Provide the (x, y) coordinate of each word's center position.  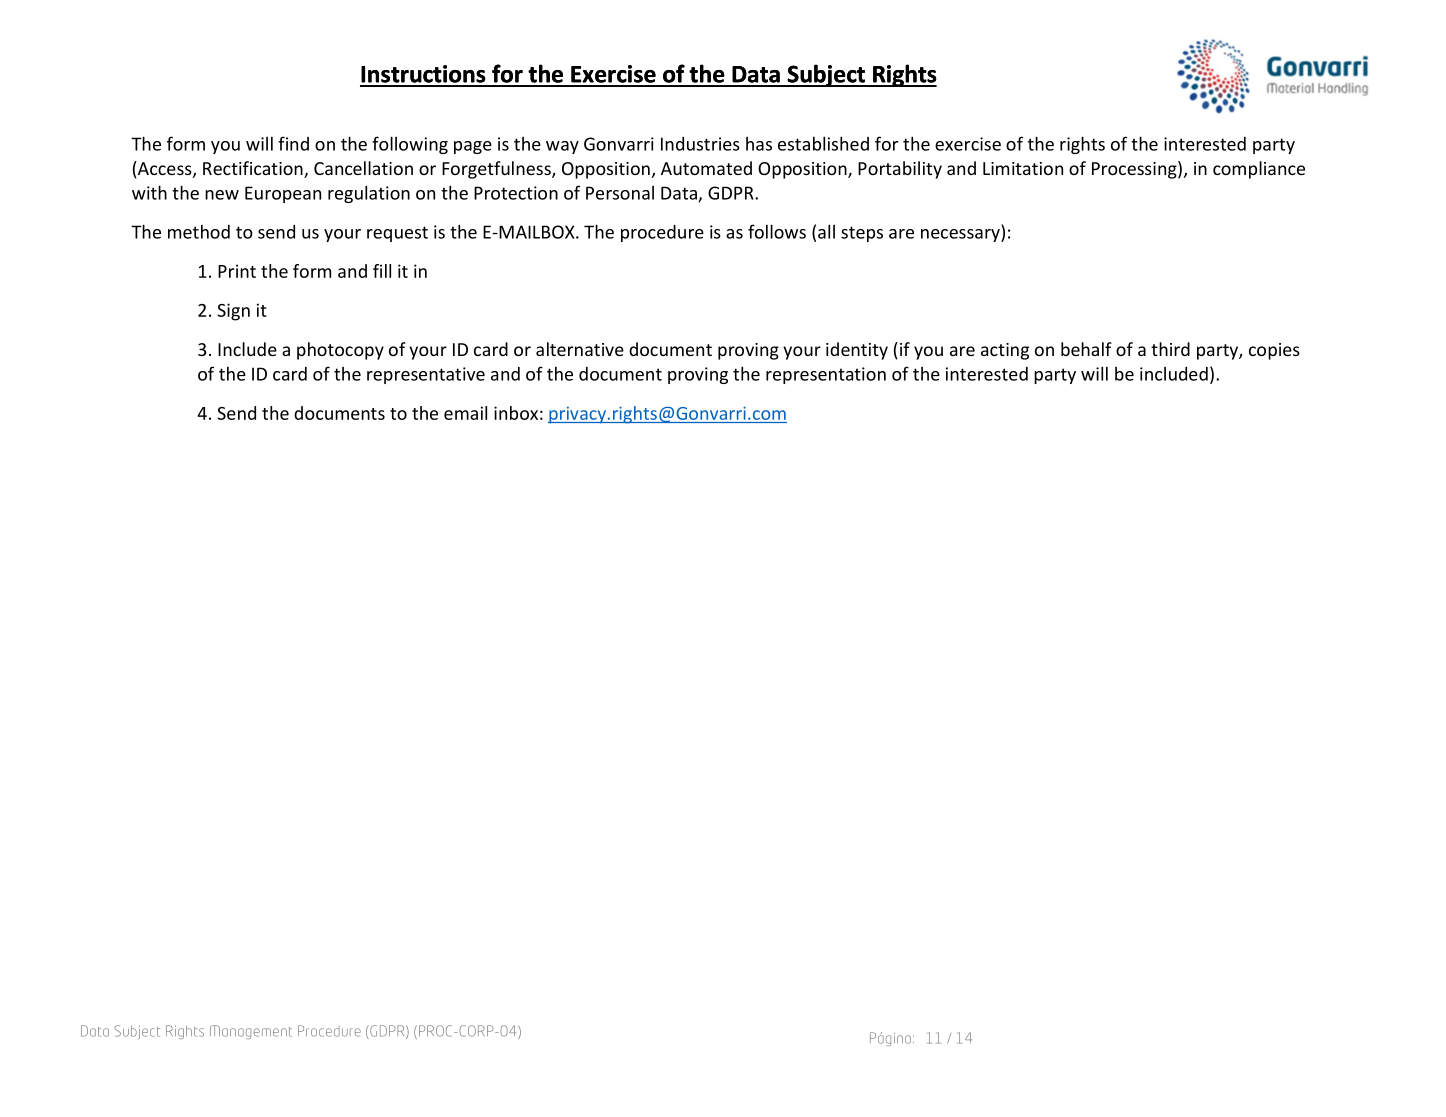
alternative (580, 349)
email (465, 413)
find (293, 143)
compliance (1259, 170)
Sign (233, 312)
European (283, 194)
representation (826, 375)
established (823, 143)
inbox (516, 413)
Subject (826, 75)
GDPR (732, 193)
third (1170, 349)
